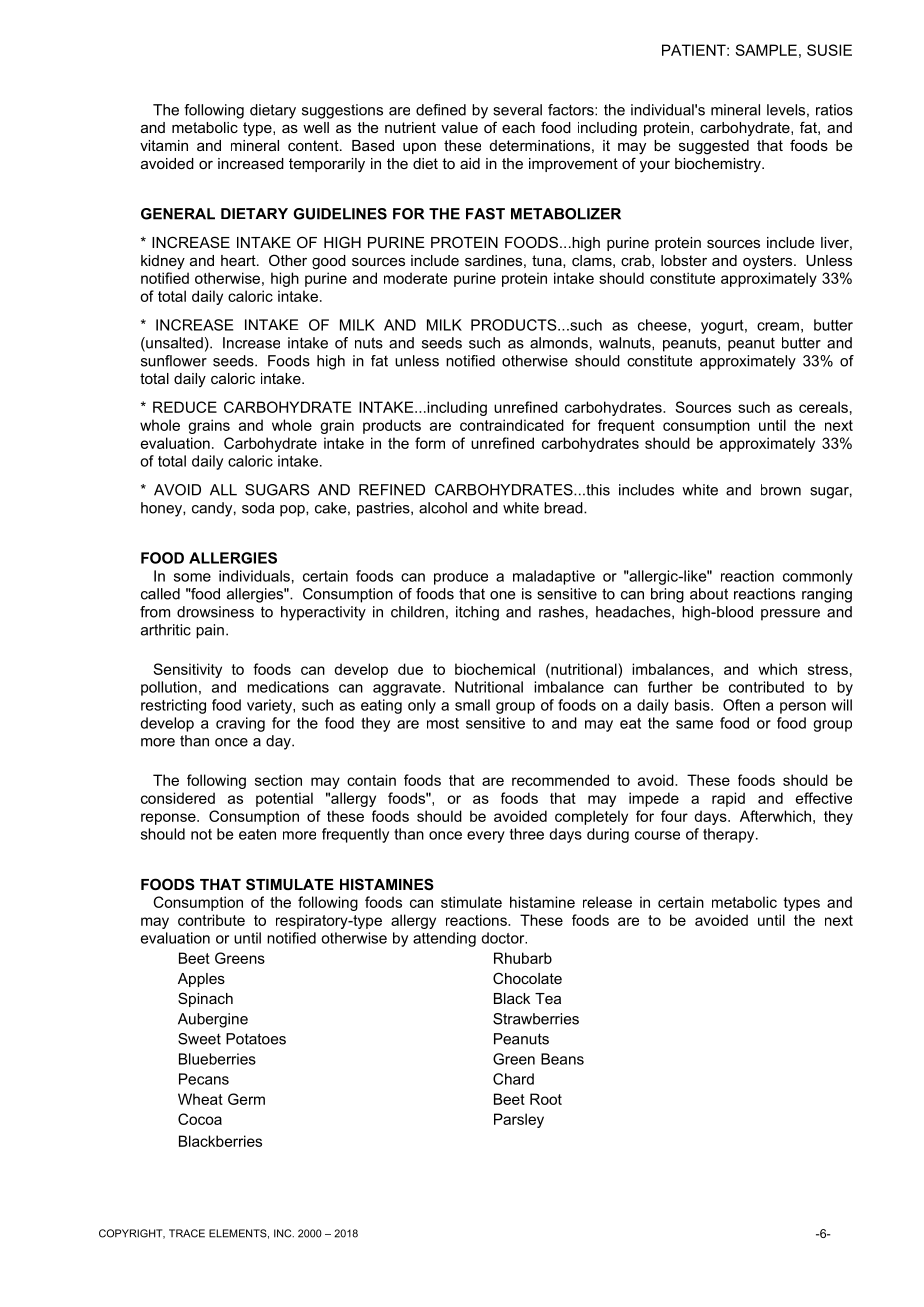  Describe the element at coordinates (546, 1099) in the image. I see `Root` at that location.
